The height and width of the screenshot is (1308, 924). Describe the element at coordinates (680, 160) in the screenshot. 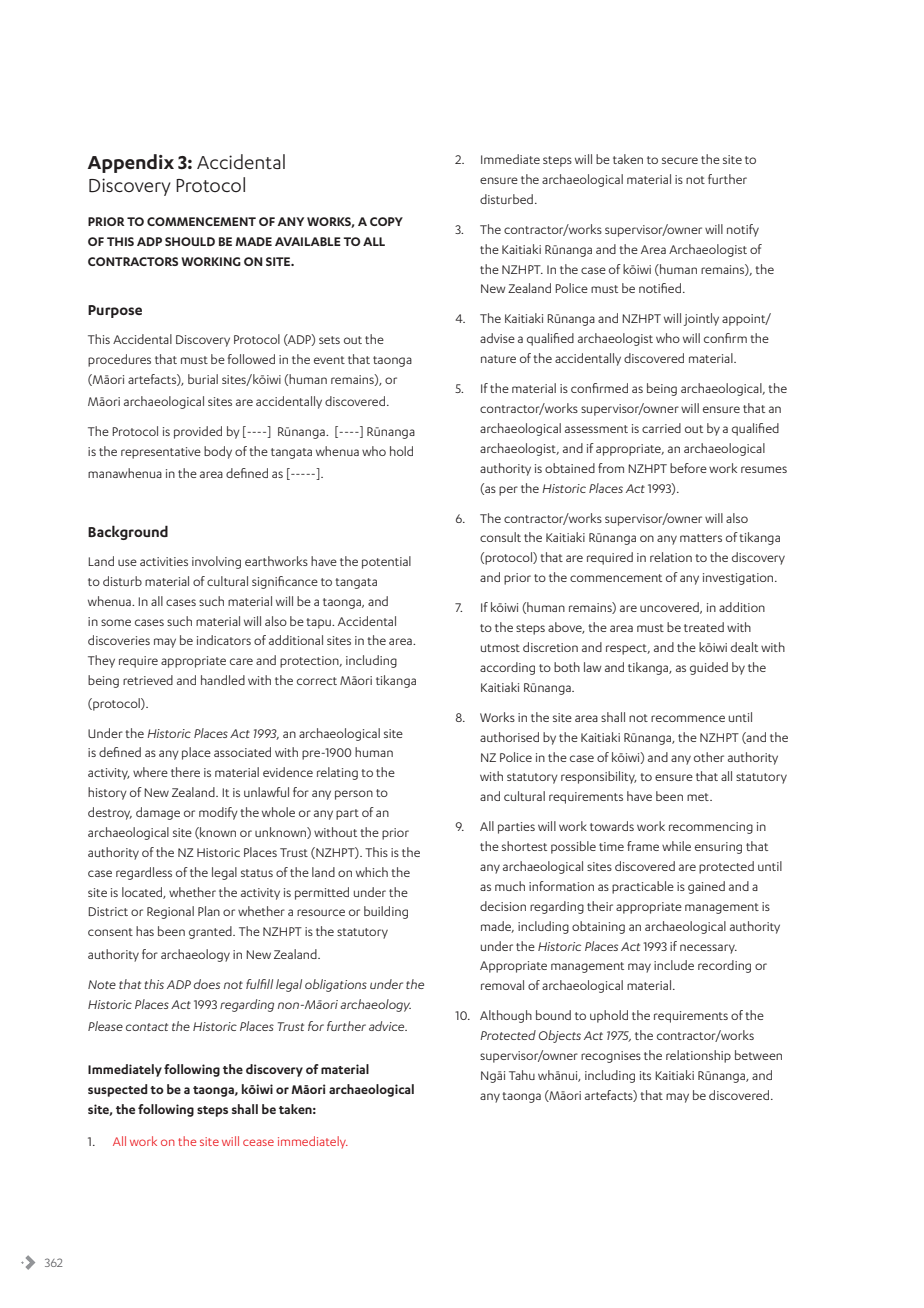

I see `secure` at that location.
